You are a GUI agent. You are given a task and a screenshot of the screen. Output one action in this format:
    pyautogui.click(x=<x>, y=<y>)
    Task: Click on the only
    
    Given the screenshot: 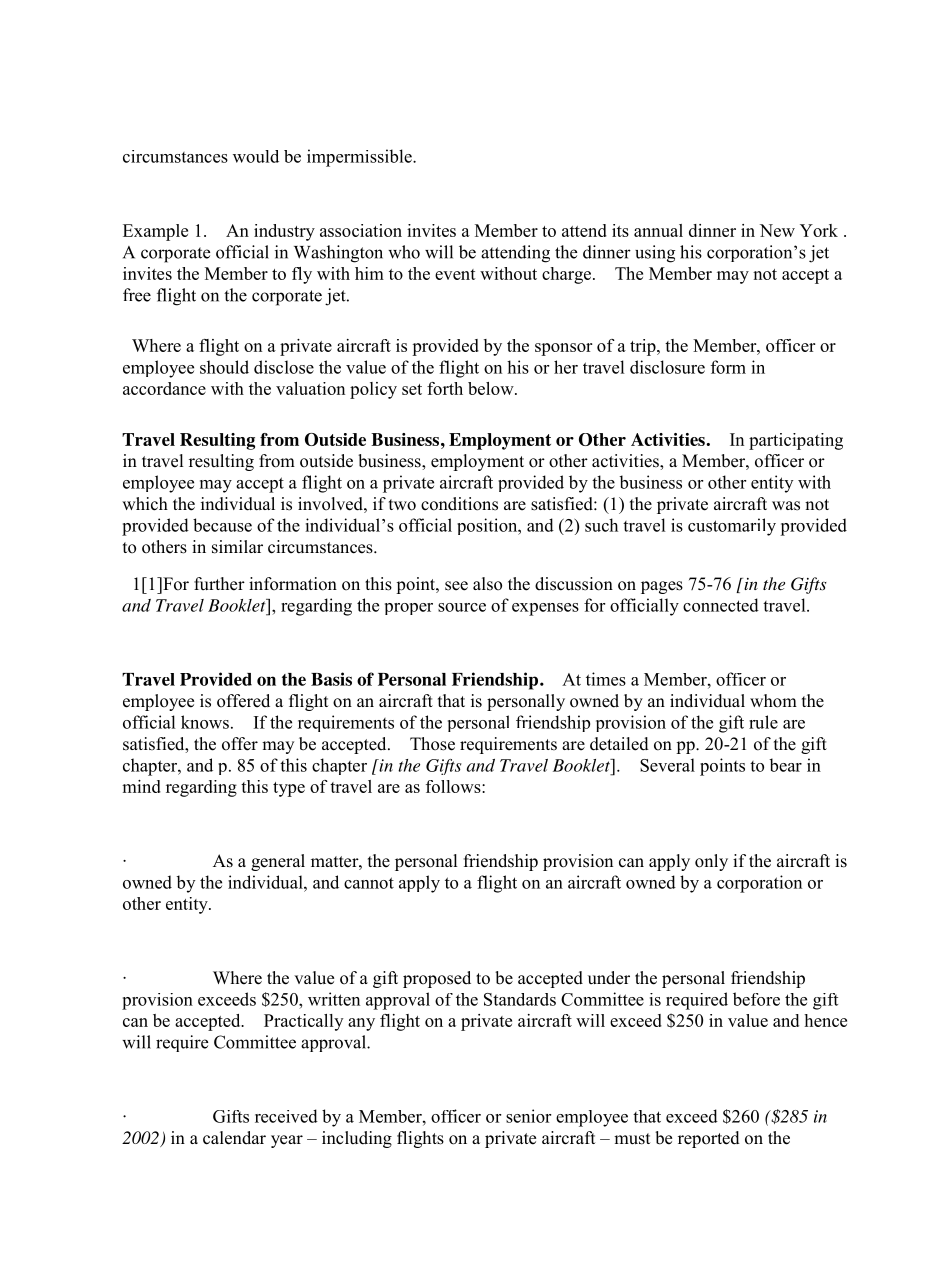 What is the action you would take?
    pyautogui.click(x=711, y=862)
